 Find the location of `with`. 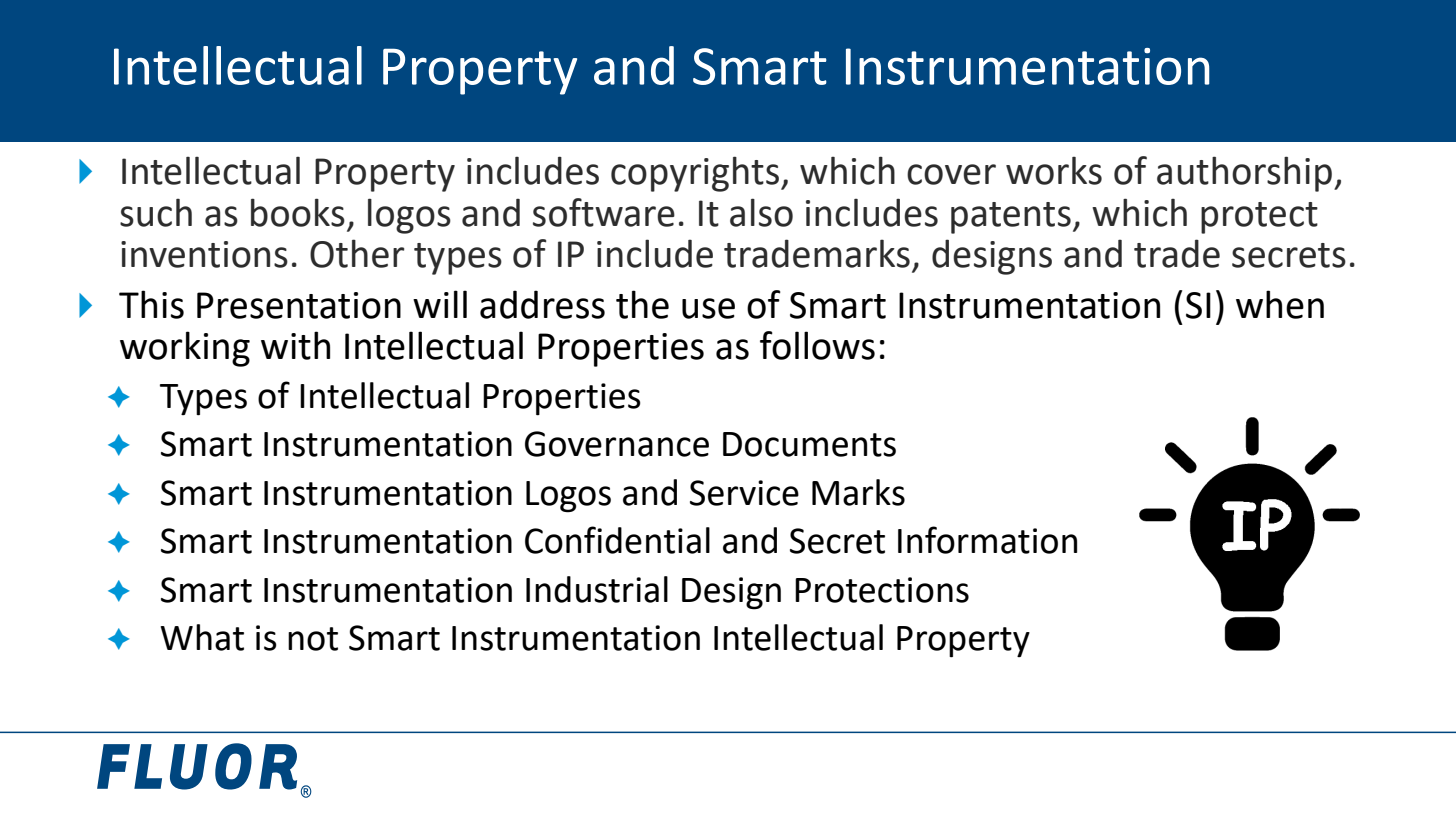

with is located at coordinates (295, 345).
